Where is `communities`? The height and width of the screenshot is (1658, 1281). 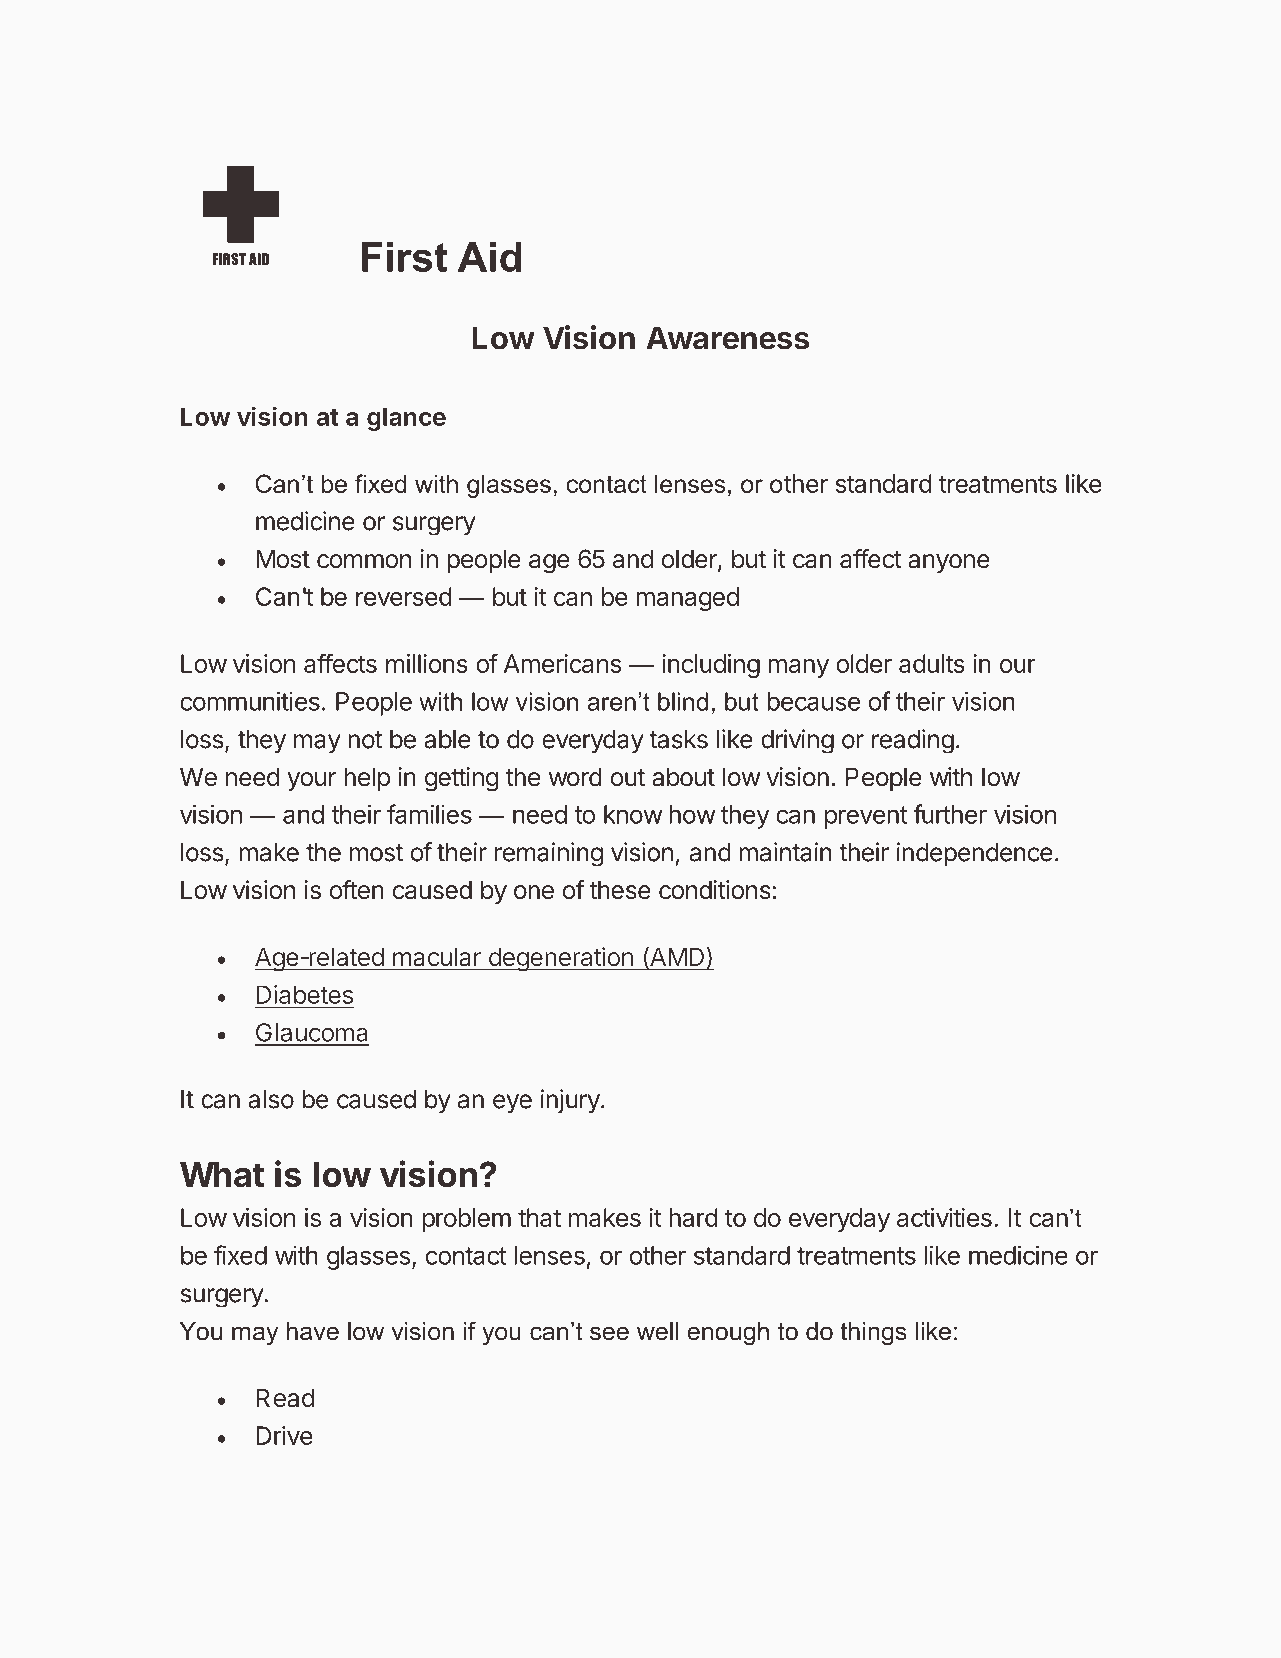 communities is located at coordinates (250, 701).
